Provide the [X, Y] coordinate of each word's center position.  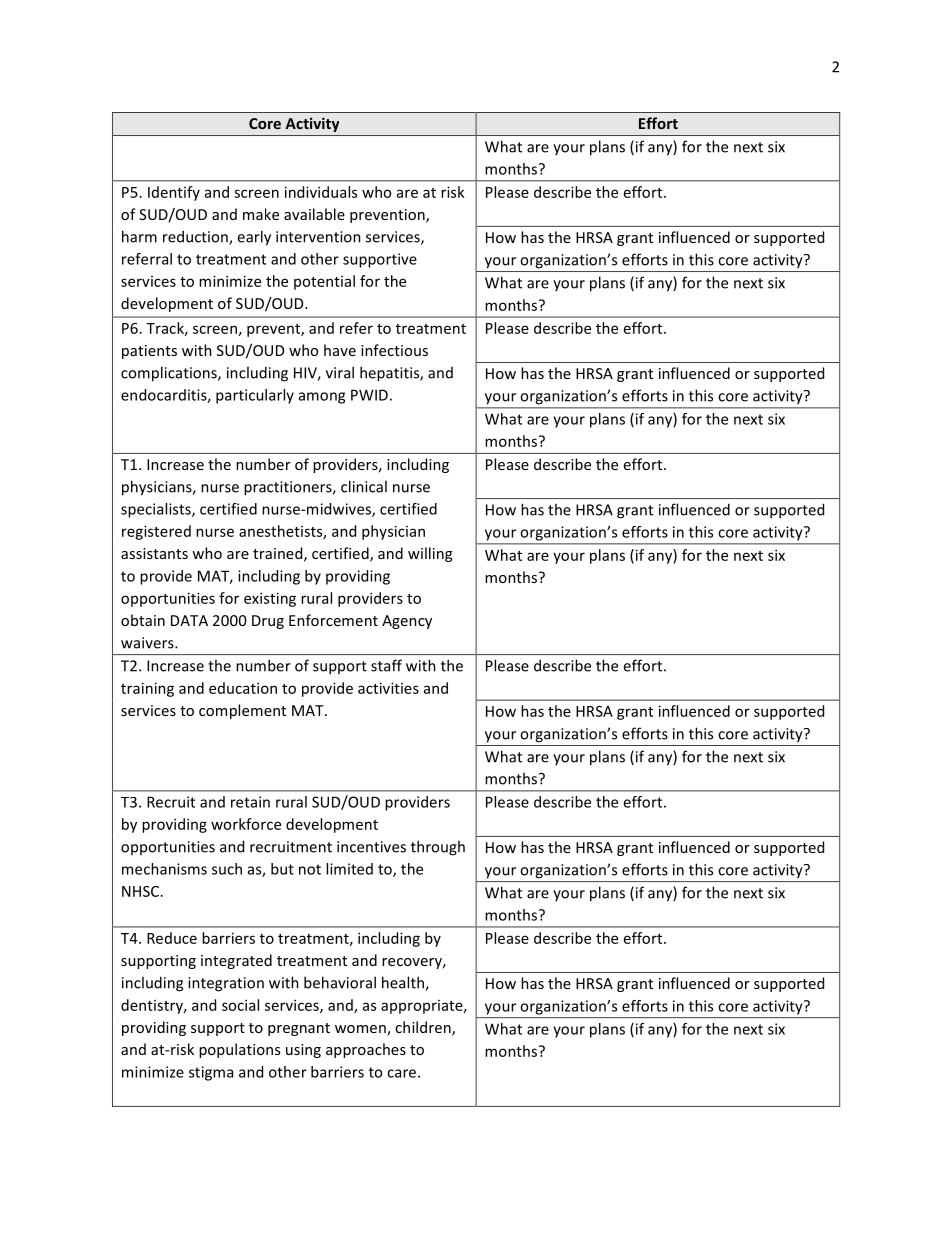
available [314, 214]
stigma [211, 1073]
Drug [268, 622]
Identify [174, 193]
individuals [321, 192]
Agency [407, 622]
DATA [189, 620]
